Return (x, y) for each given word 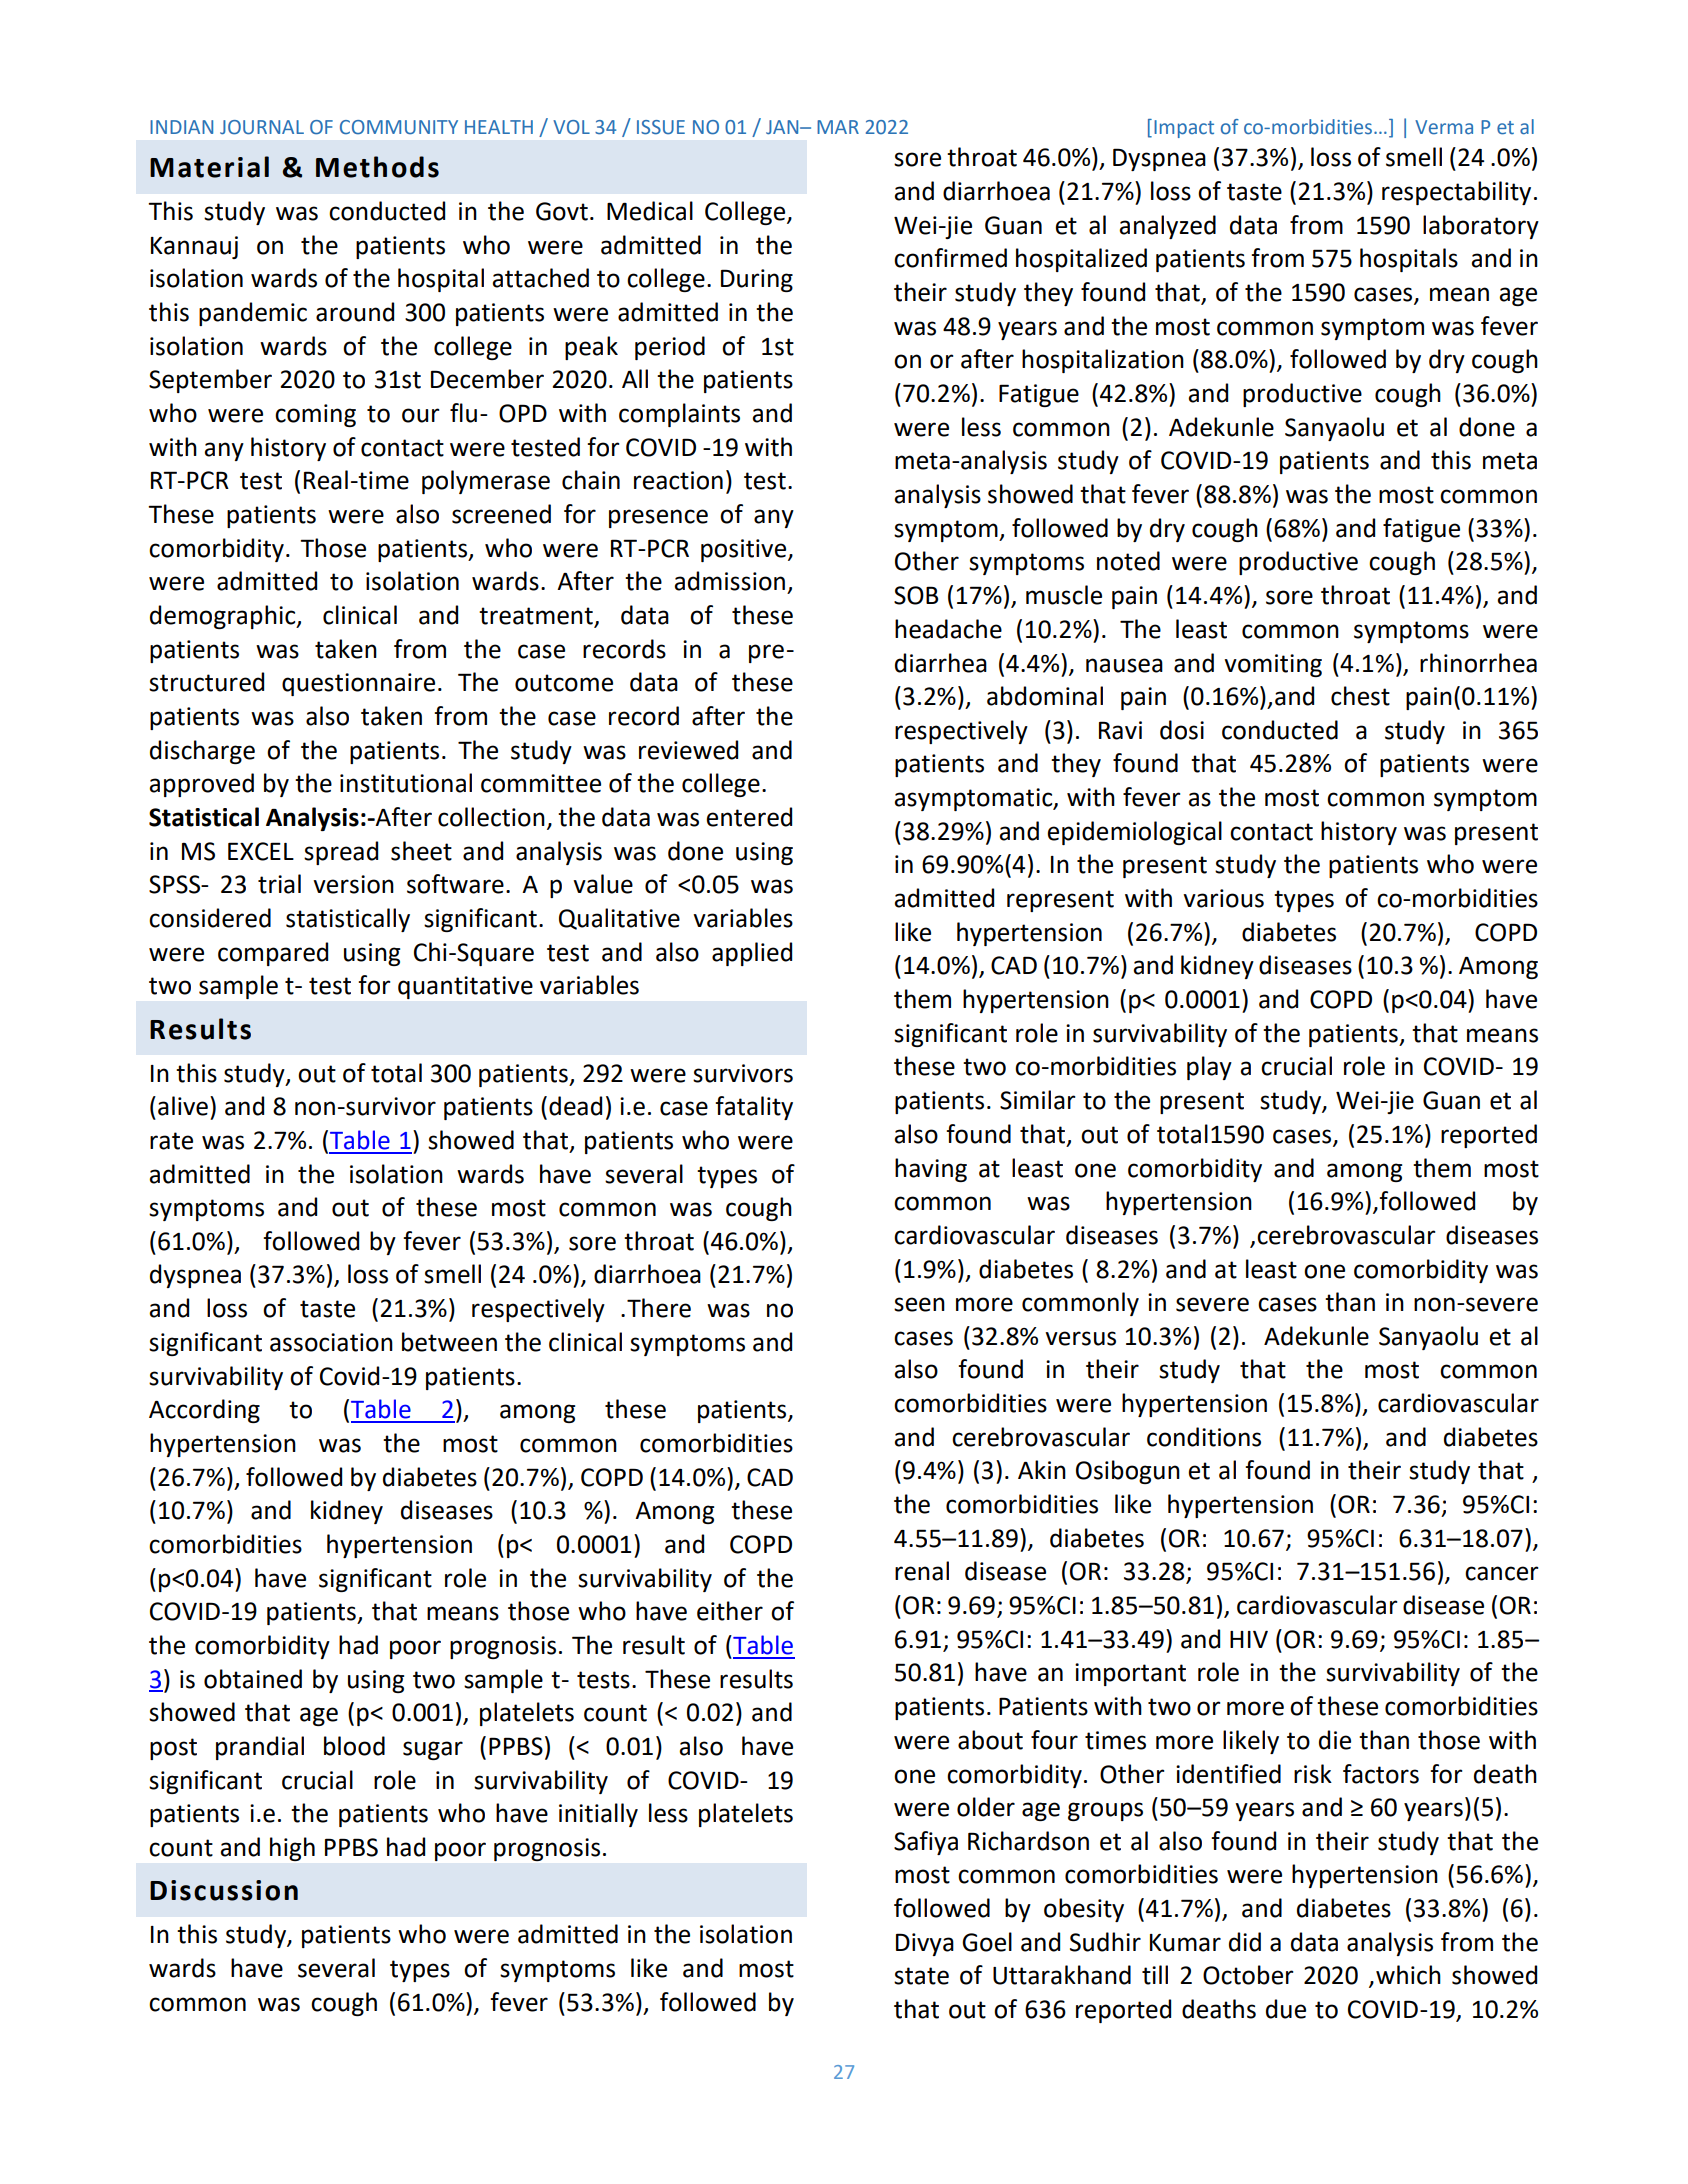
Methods (377, 167)
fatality (754, 1108)
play (1209, 1068)
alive (183, 1106)
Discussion (224, 1890)
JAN (783, 127)
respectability (1456, 193)
